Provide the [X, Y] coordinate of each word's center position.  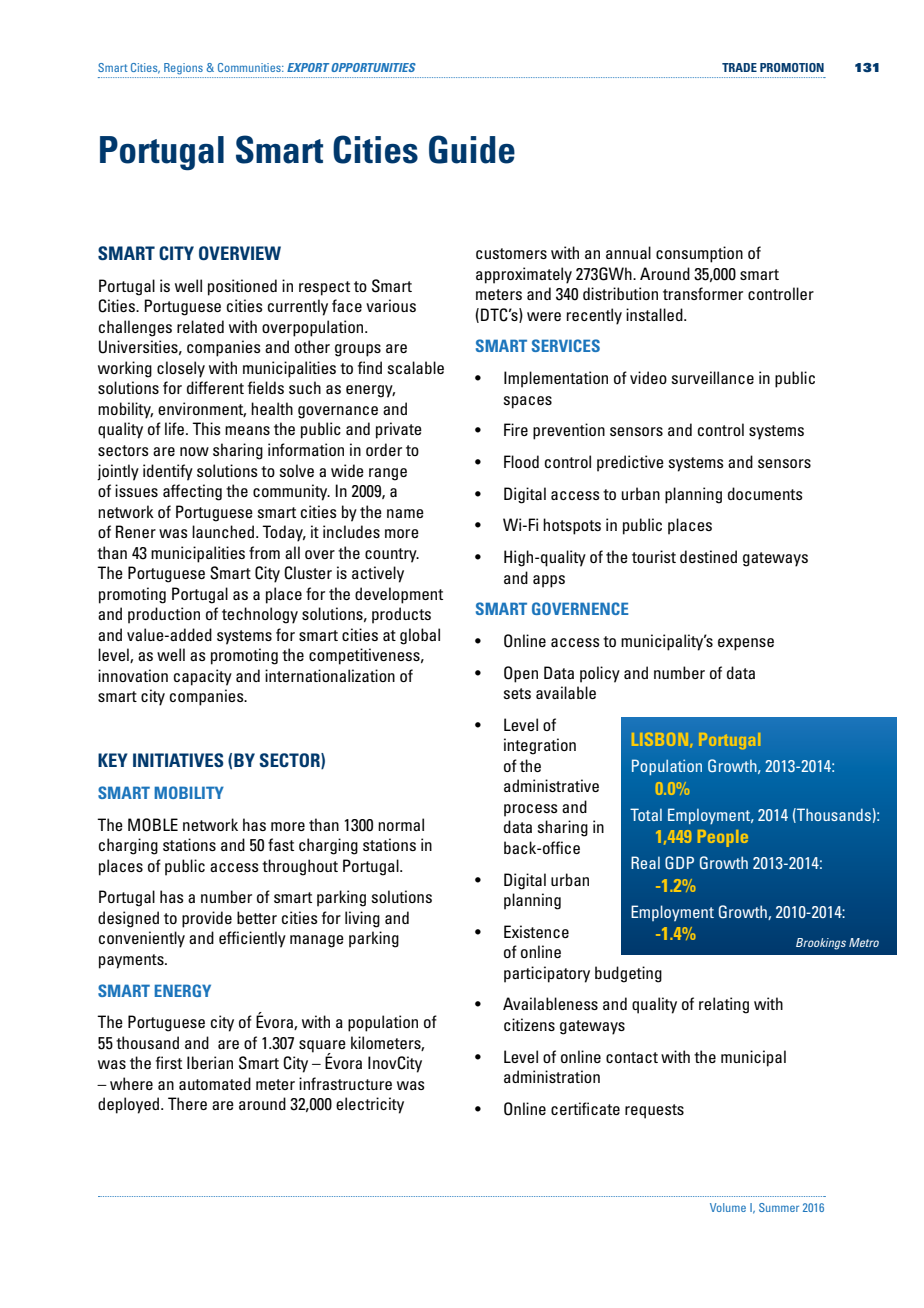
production [164, 615]
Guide [472, 149]
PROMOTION [792, 67]
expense [746, 644]
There [187, 1103]
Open [521, 674]
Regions [183, 69]
